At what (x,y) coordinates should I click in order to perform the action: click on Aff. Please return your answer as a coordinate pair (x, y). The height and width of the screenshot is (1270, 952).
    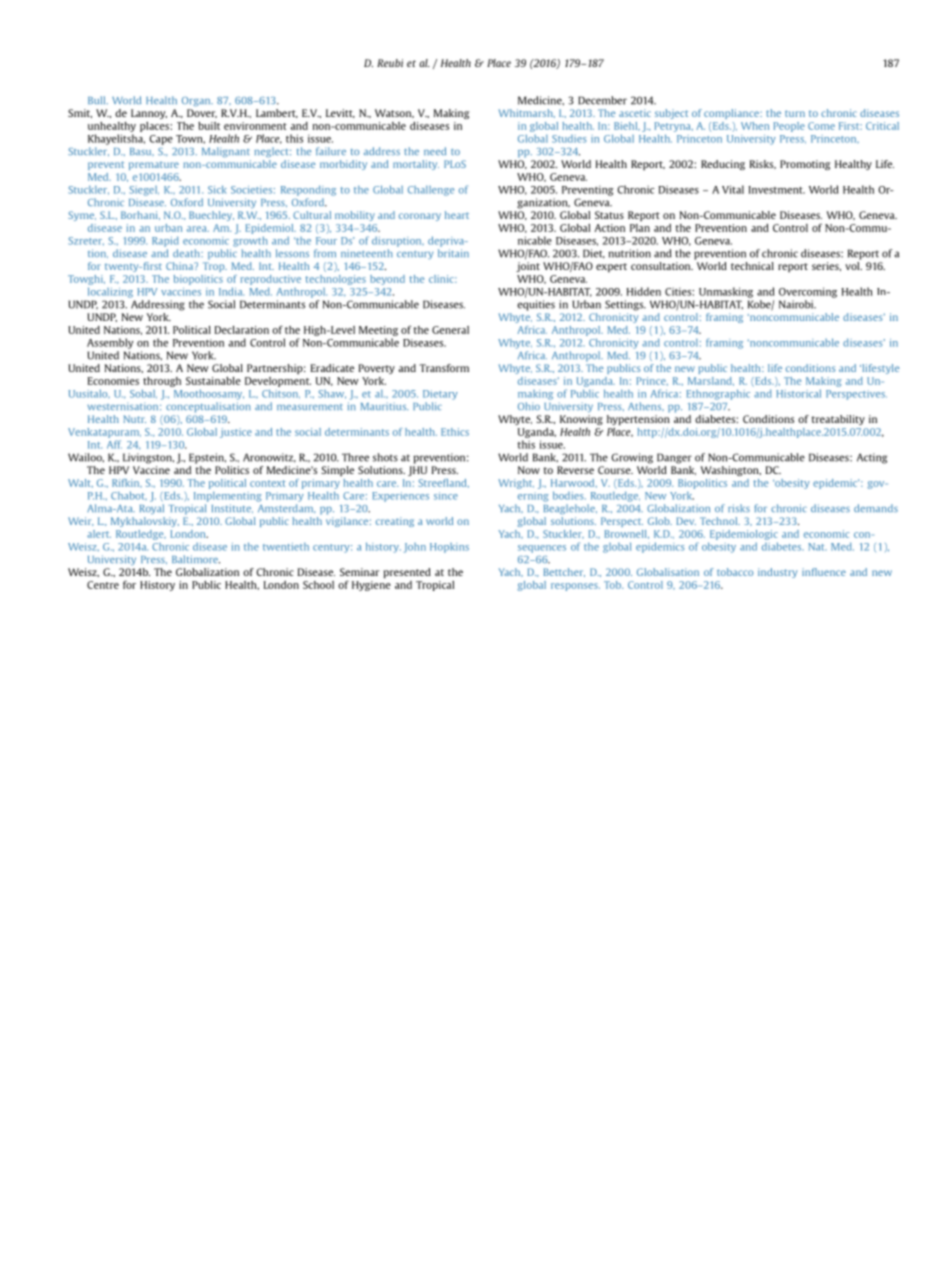
    Looking at the image, I should click on (114, 444).
